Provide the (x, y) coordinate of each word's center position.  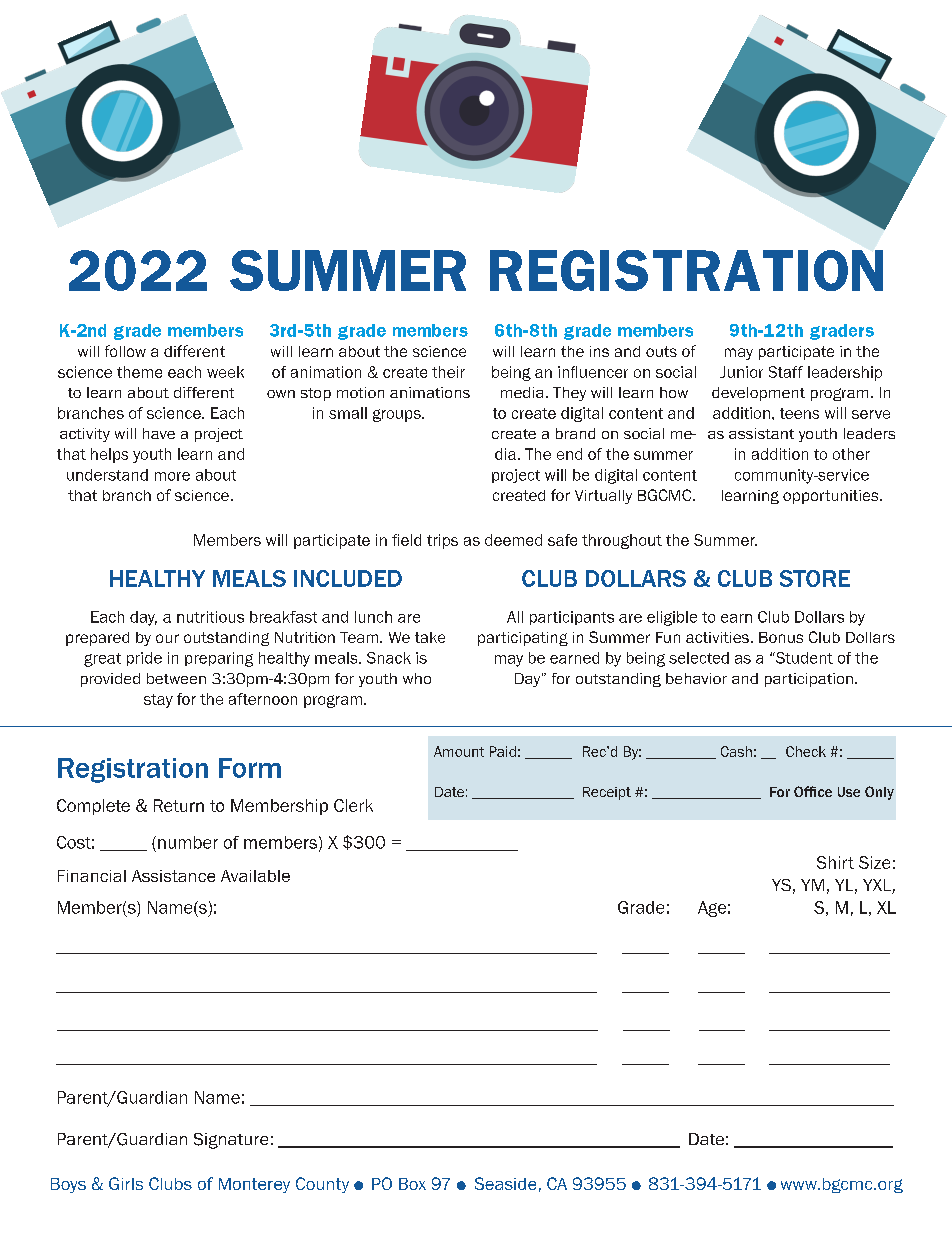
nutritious (210, 617)
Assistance (173, 876)
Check (806, 751)
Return (179, 805)
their (448, 372)
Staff (786, 372)
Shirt (835, 862)
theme (139, 372)
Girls (126, 1183)
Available (255, 876)
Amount (459, 751)
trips (442, 541)
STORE (815, 578)
